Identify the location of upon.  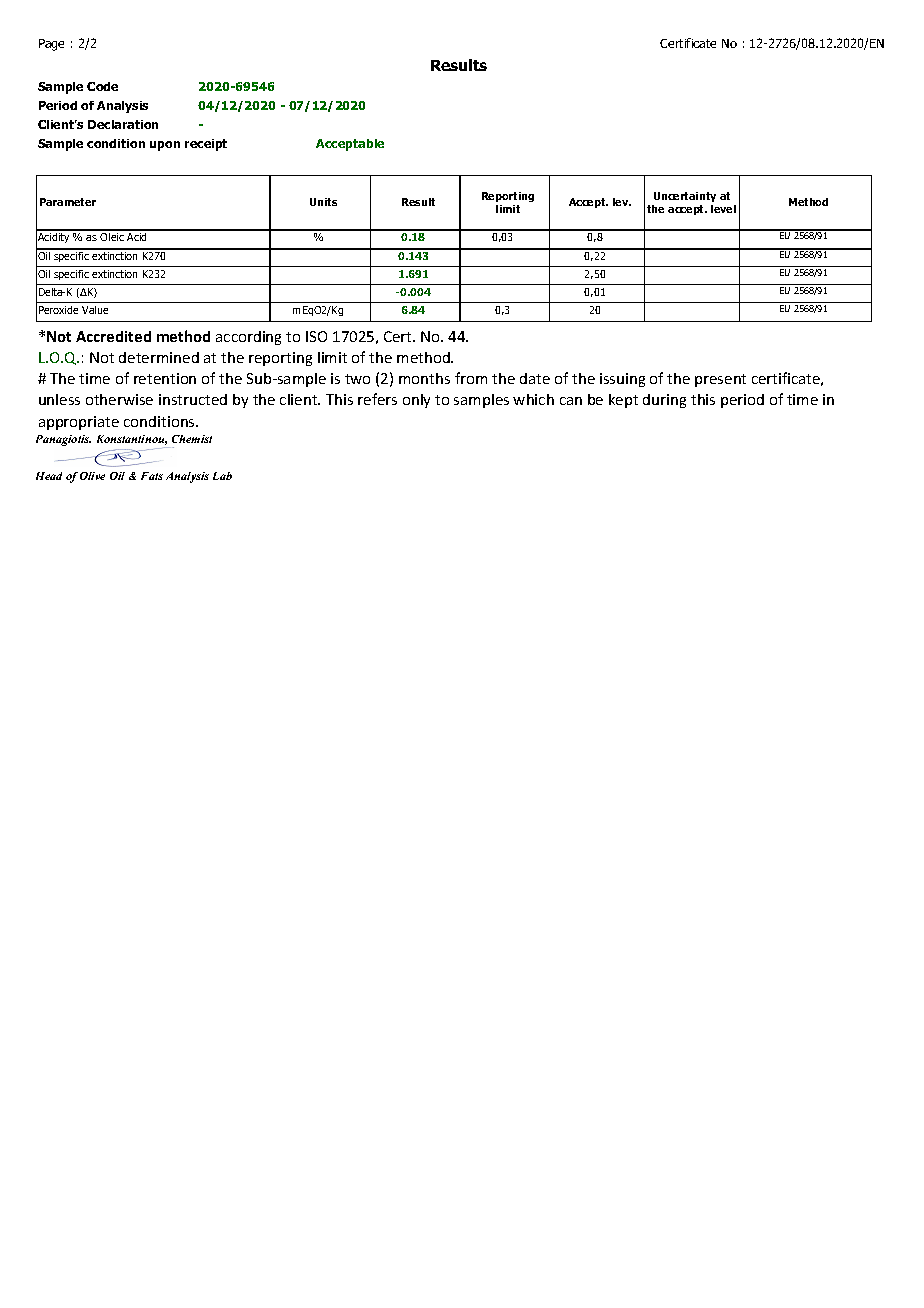
(165, 146).
